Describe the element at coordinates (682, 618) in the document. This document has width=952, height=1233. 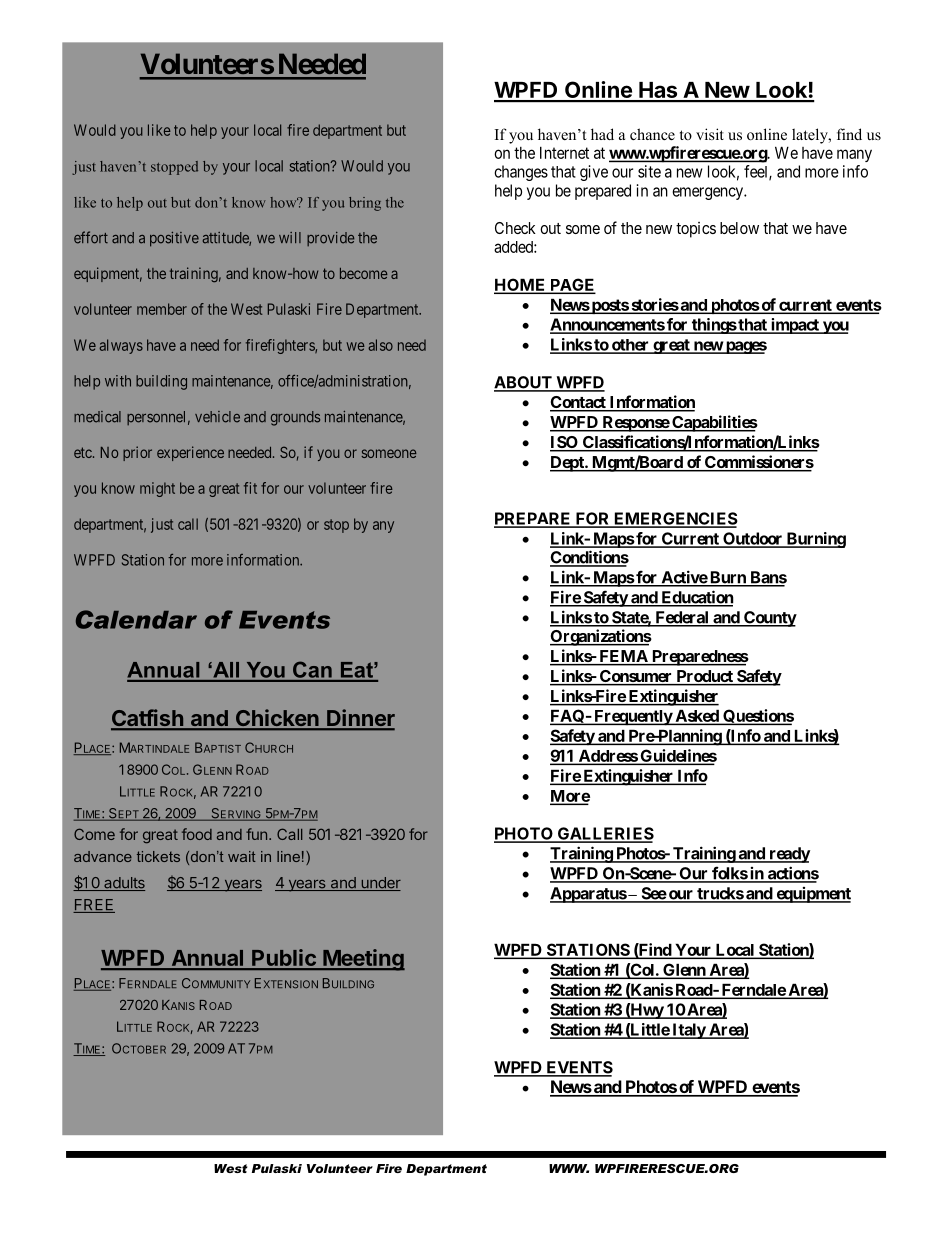
I see `Federal` at that location.
